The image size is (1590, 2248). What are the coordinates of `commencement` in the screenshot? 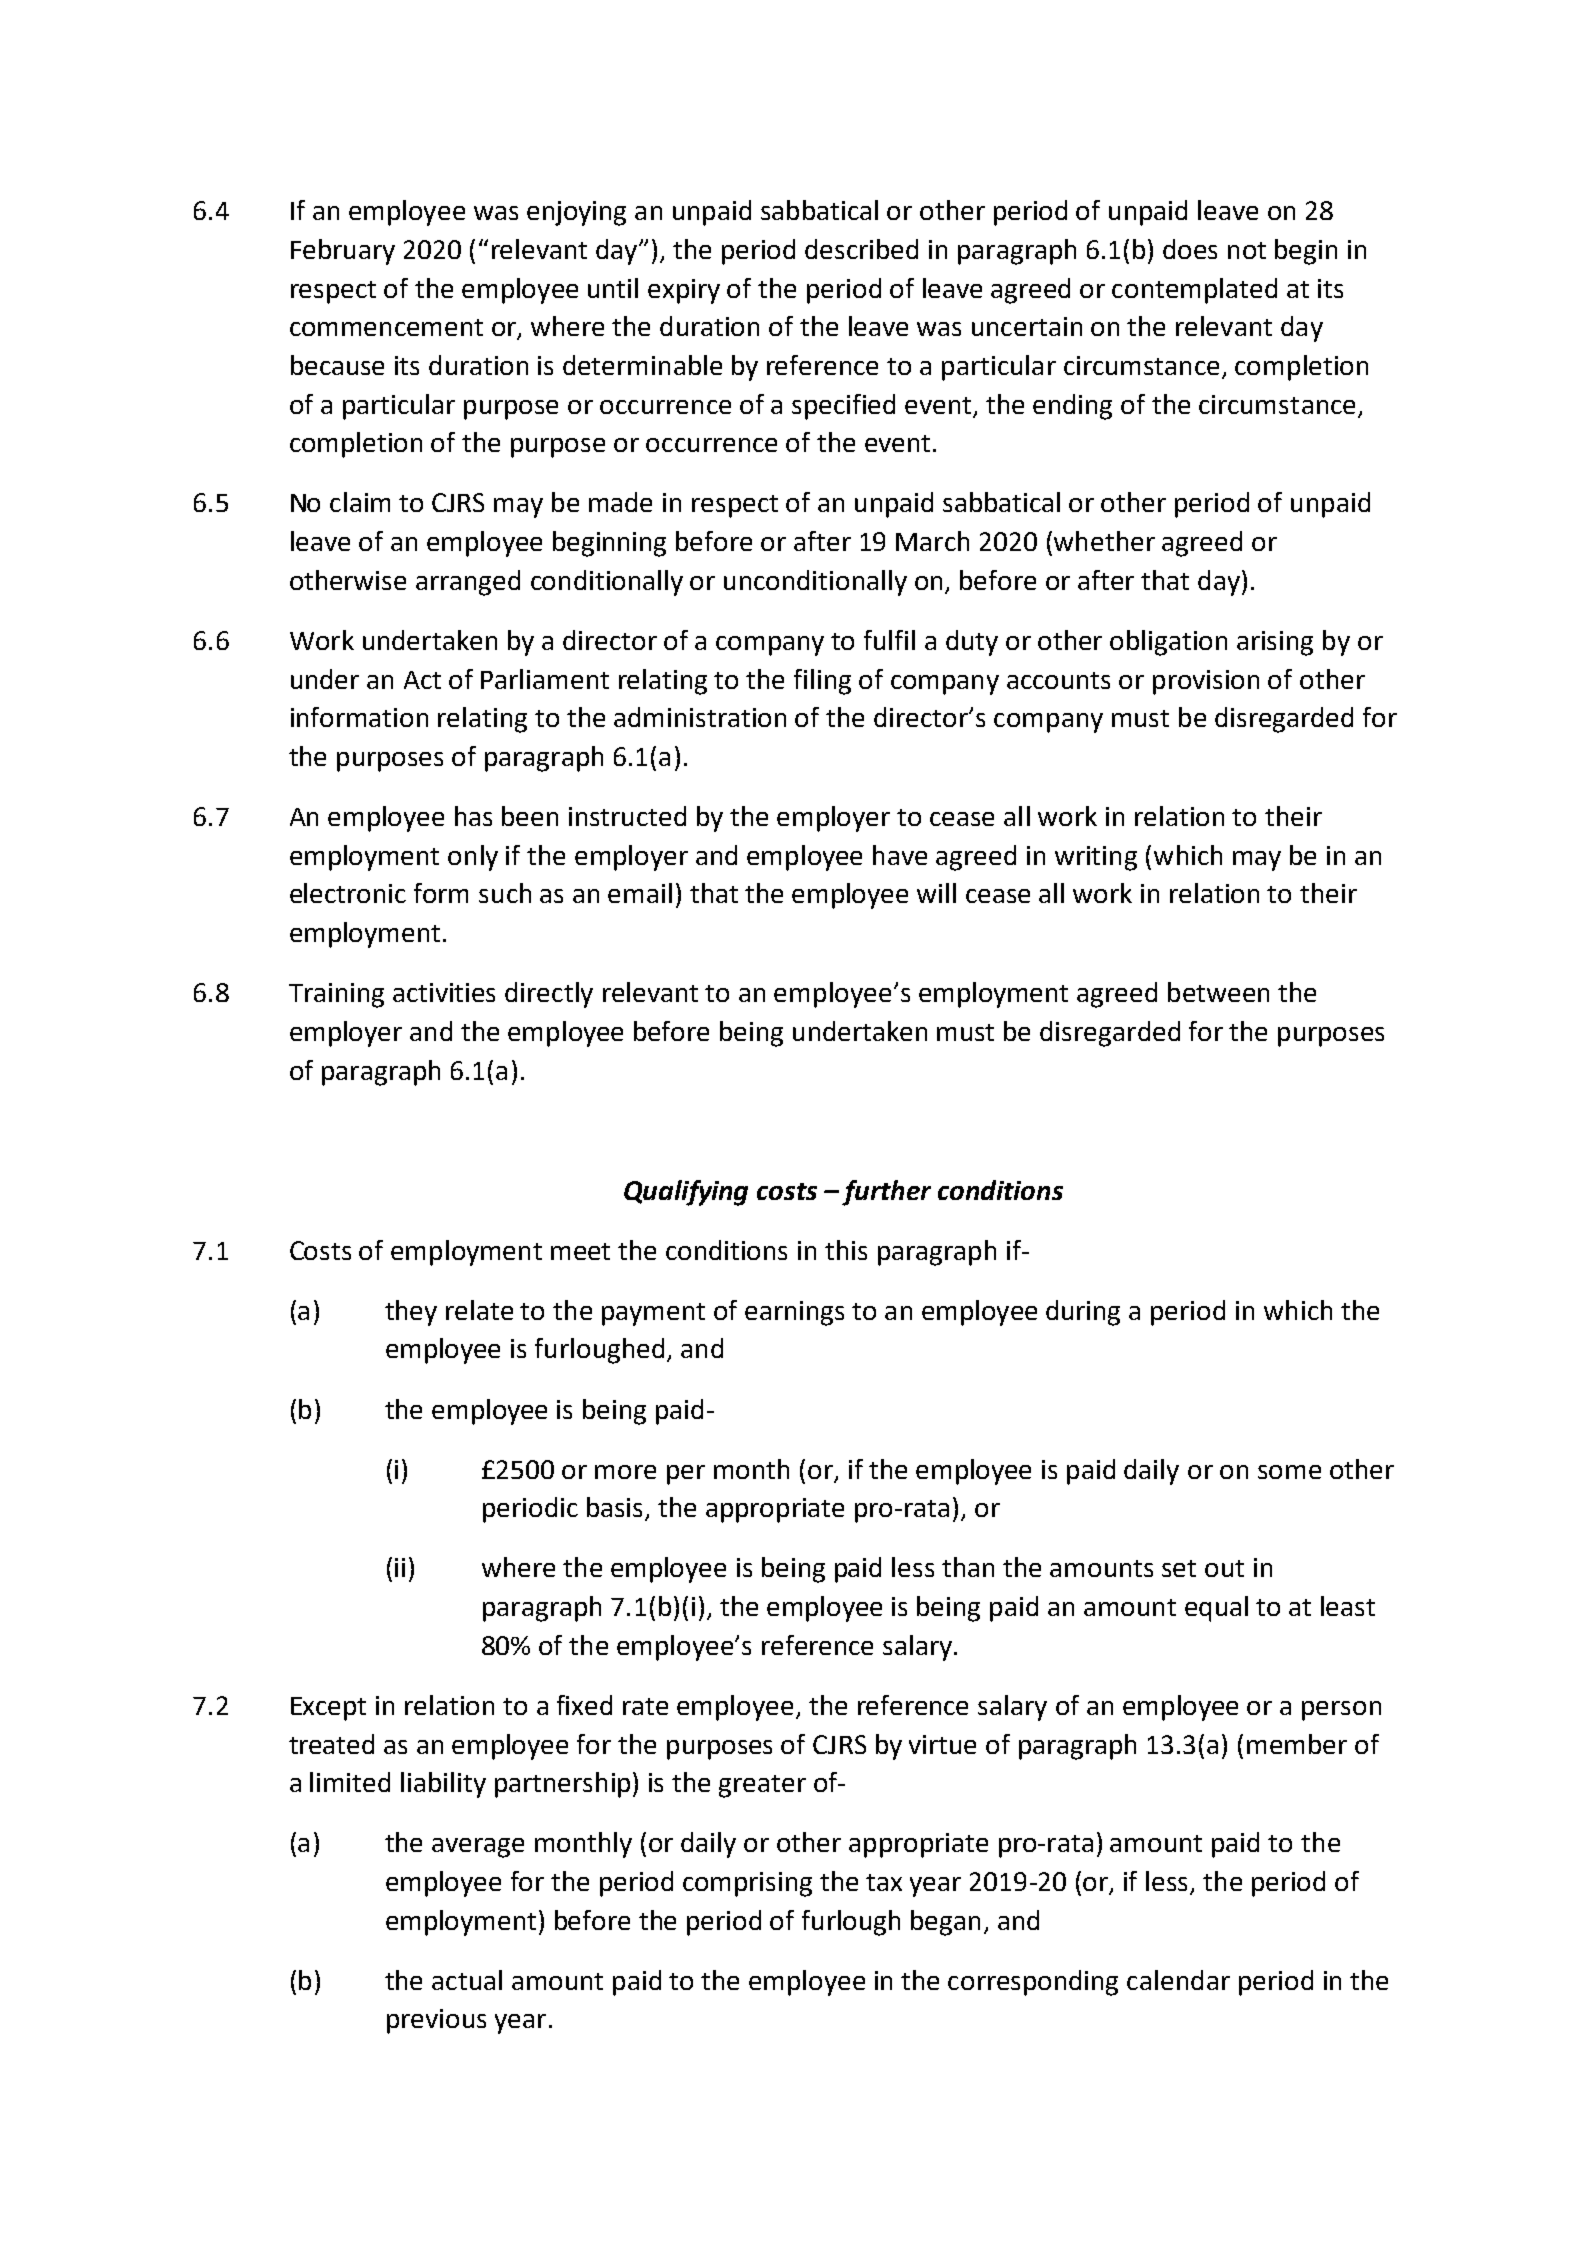 It's located at (386, 327).
